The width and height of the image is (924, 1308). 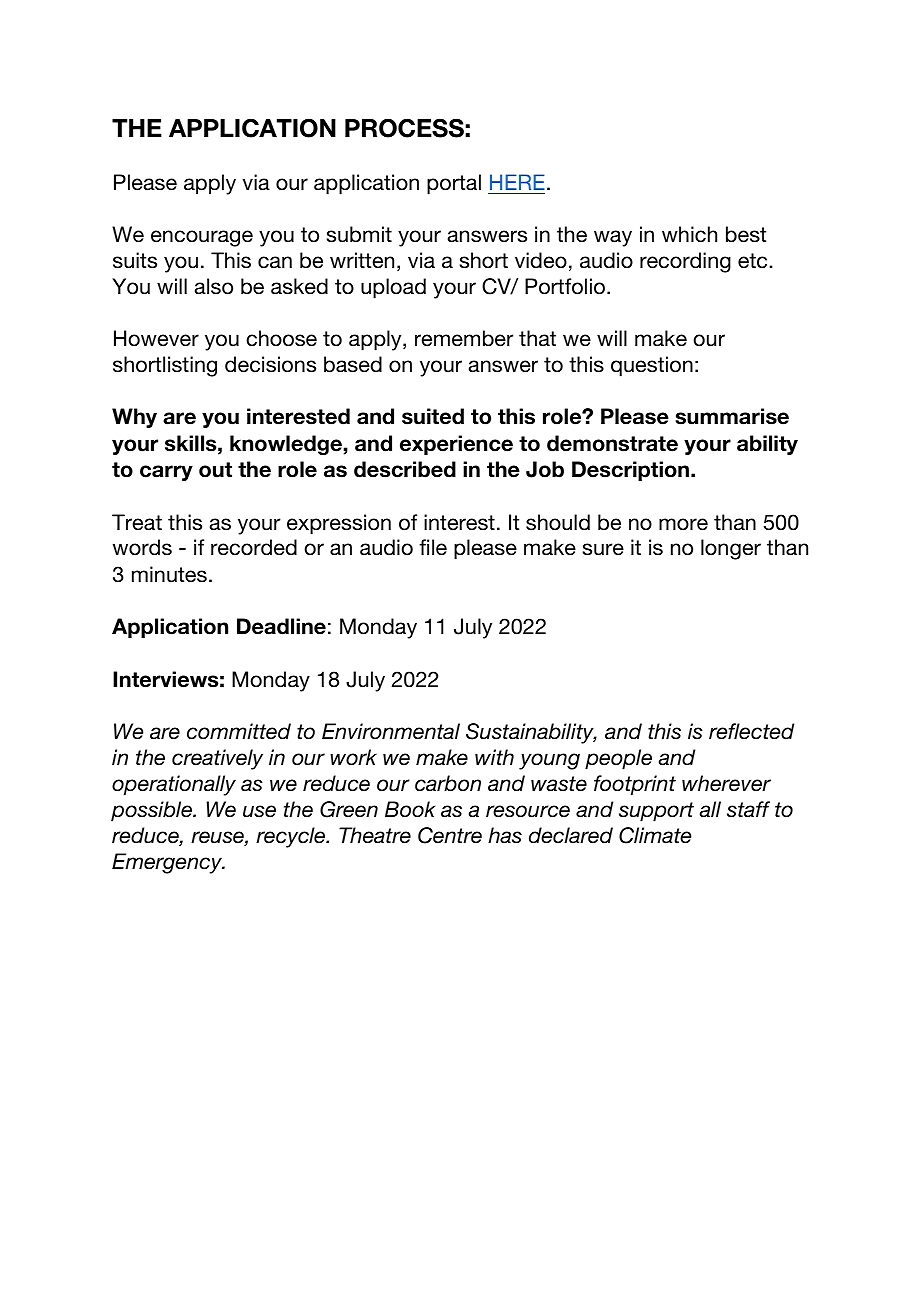 I want to click on Centre, so click(x=450, y=835).
